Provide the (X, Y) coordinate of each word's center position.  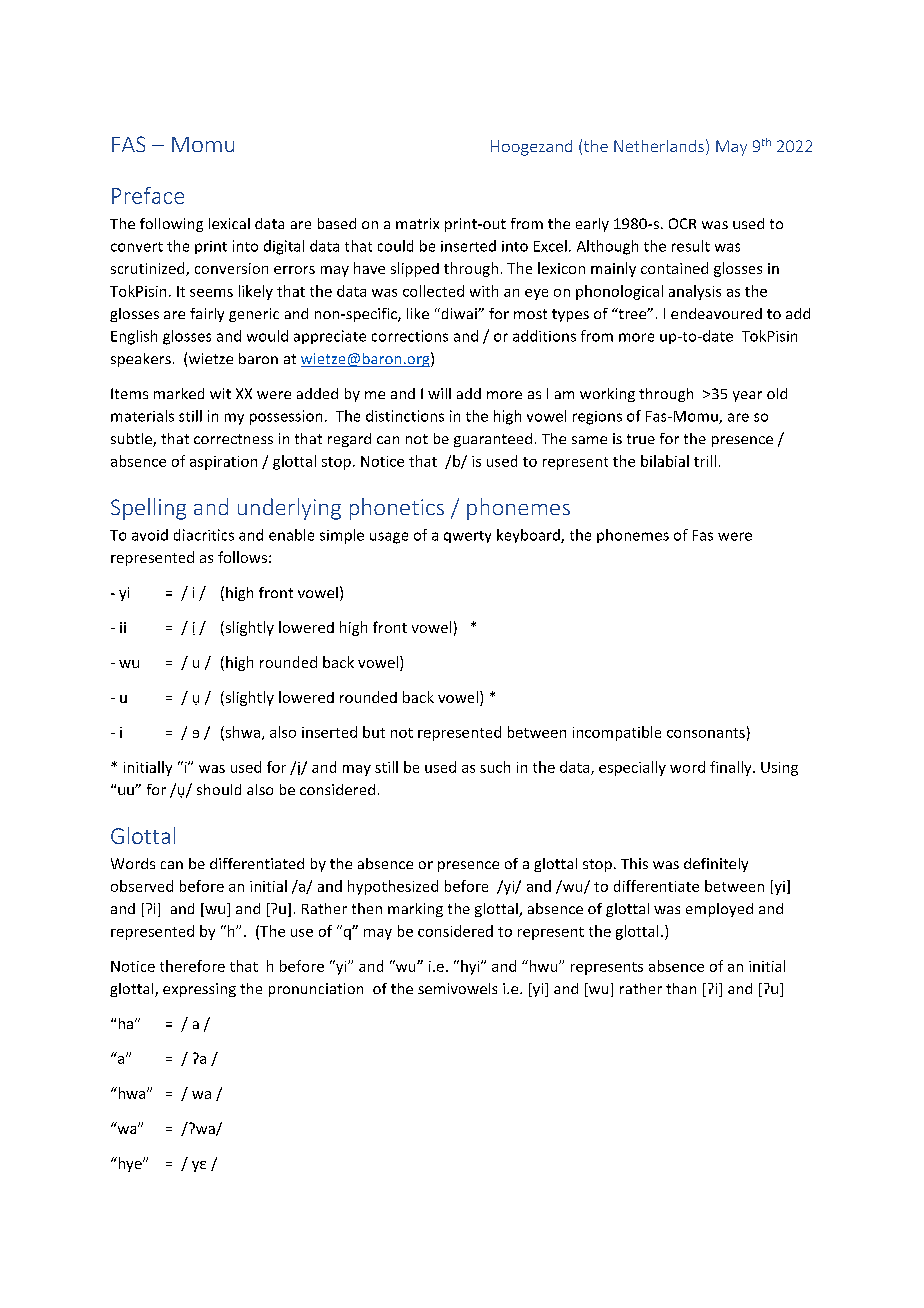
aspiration (223, 463)
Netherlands (659, 146)
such (495, 767)
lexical (229, 223)
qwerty (467, 537)
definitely (716, 865)
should (219, 789)
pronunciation (316, 990)
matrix (417, 223)
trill (705, 461)
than (681, 988)
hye (130, 1164)
